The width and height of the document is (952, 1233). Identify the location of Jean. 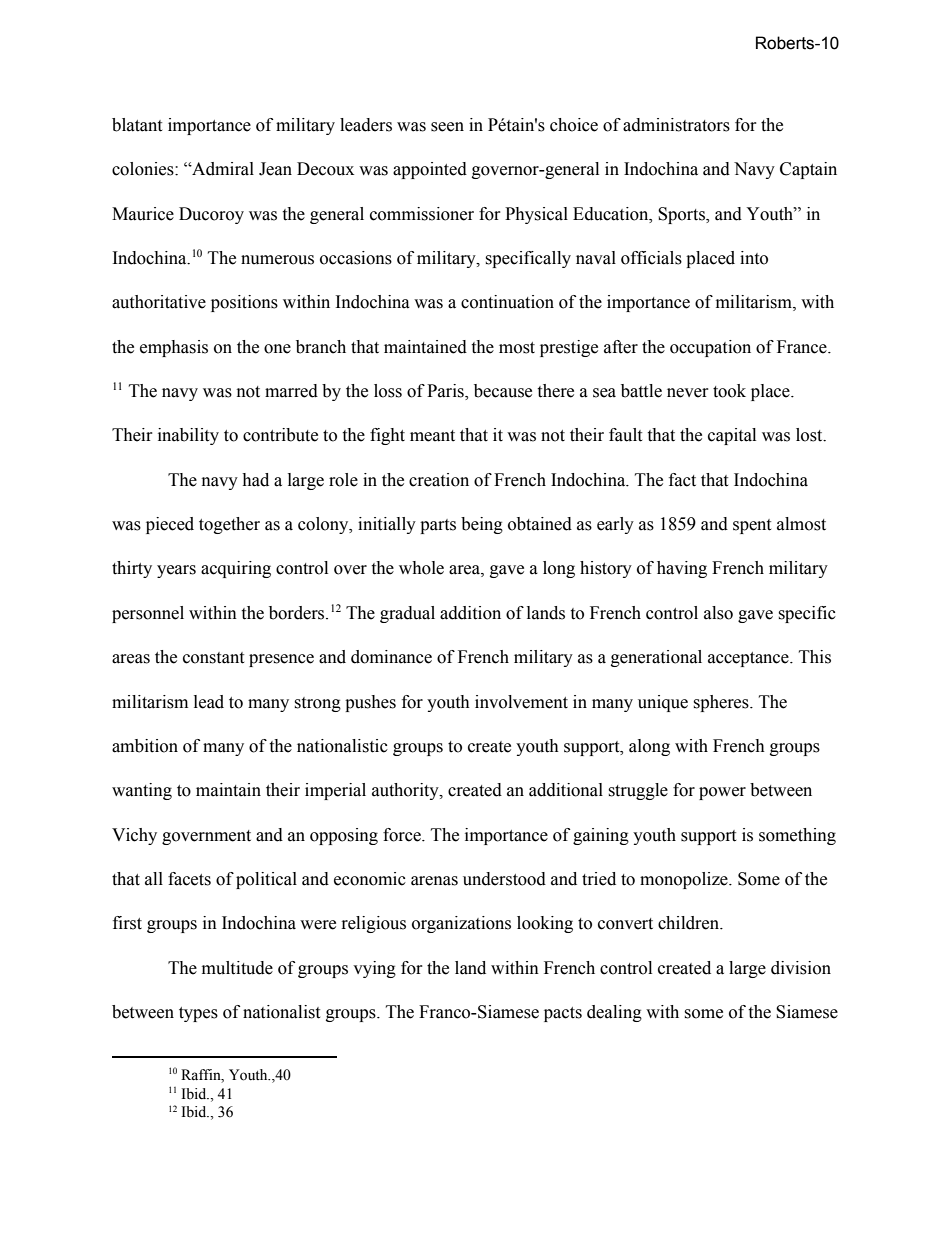
(275, 169).
